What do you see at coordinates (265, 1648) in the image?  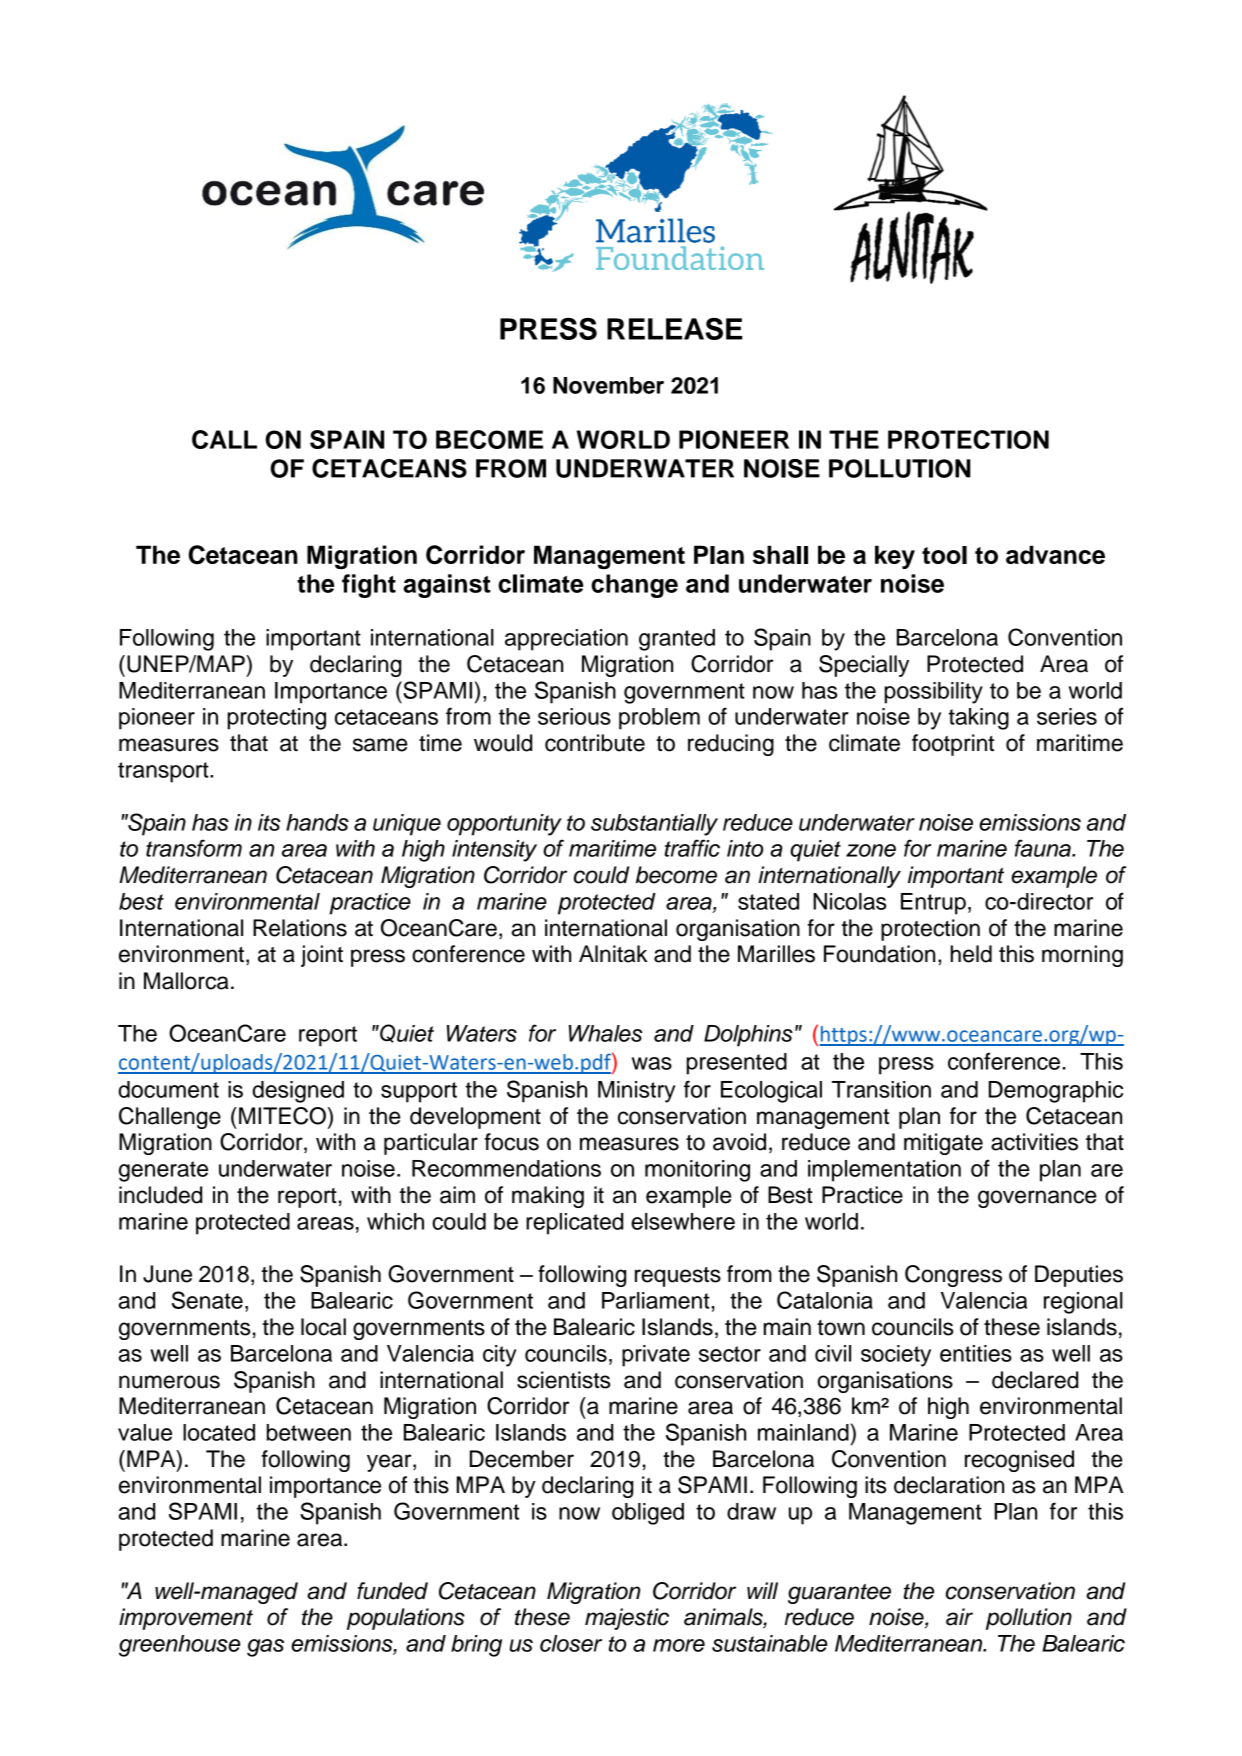 I see `gas` at bounding box center [265, 1648].
